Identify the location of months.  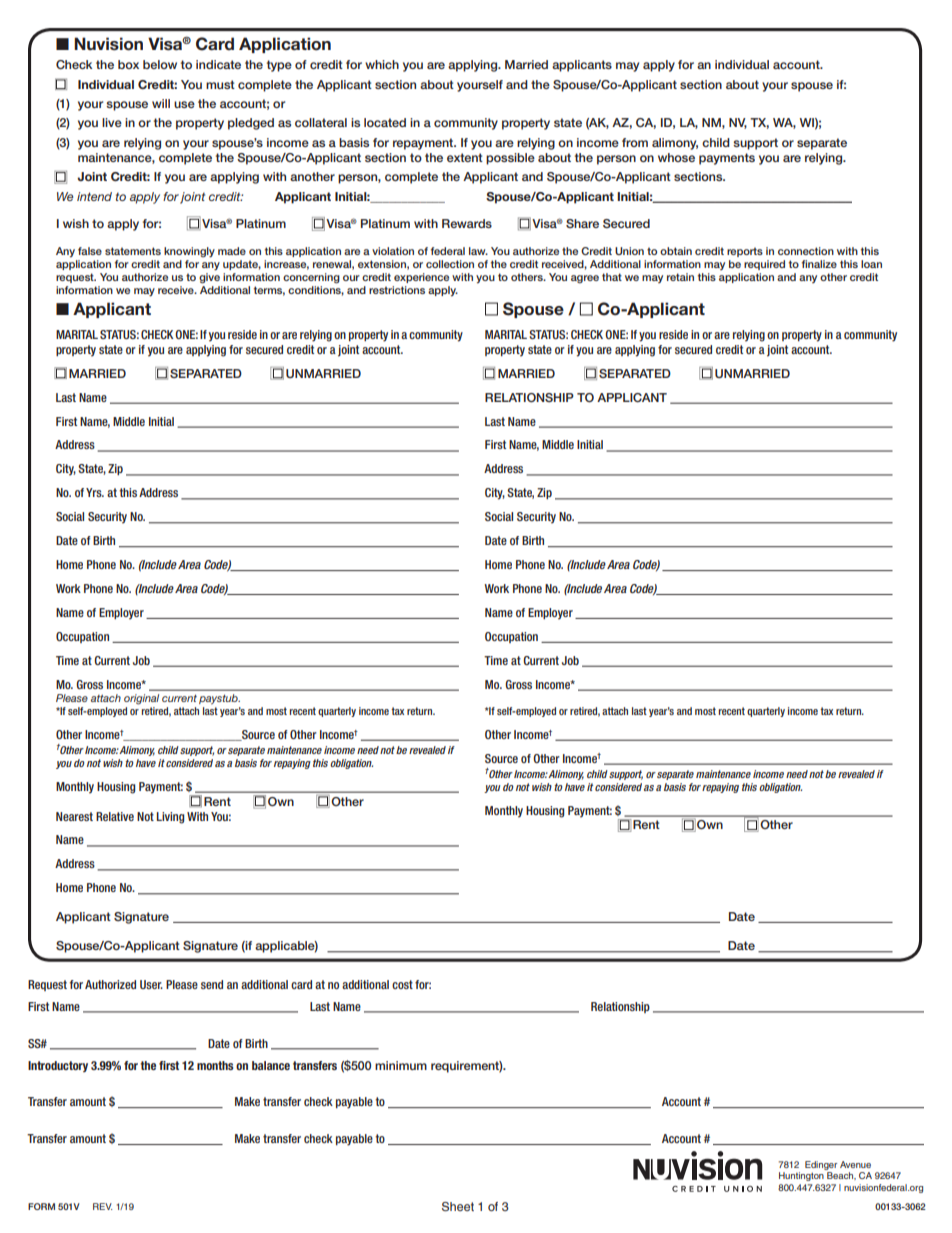
(215, 1065).
